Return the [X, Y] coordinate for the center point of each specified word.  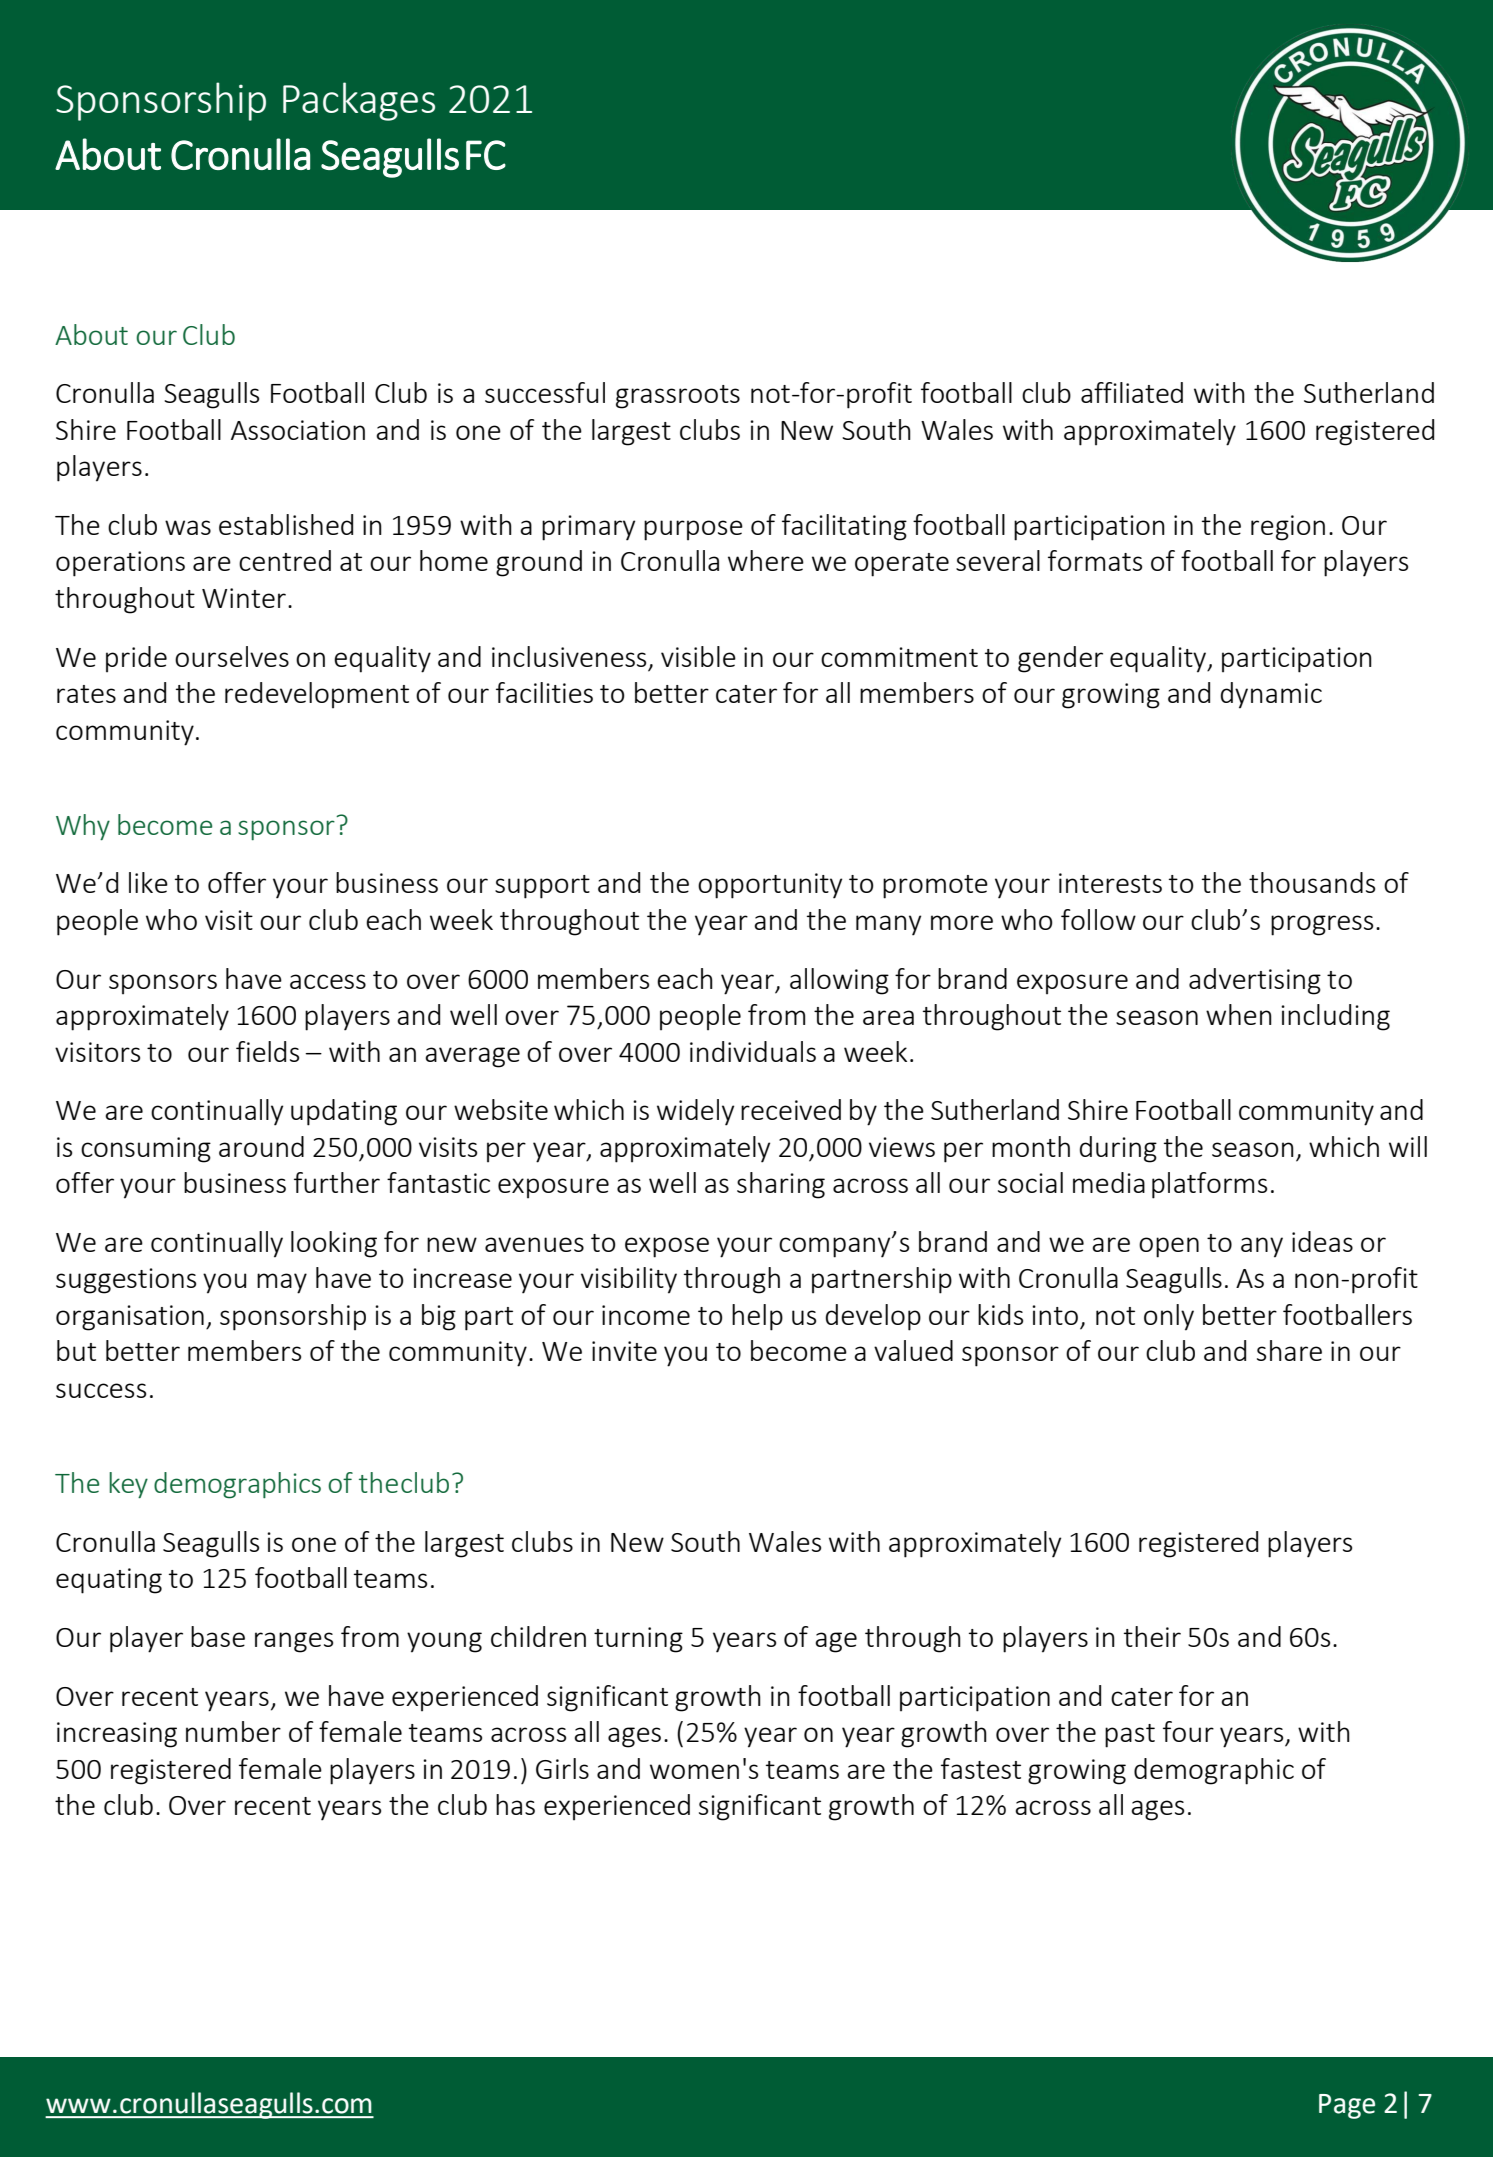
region [1288, 528]
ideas [1322, 1241]
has [515, 1804]
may [282, 1283]
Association [298, 430]
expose [667, 1247]
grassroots [678, 397]
